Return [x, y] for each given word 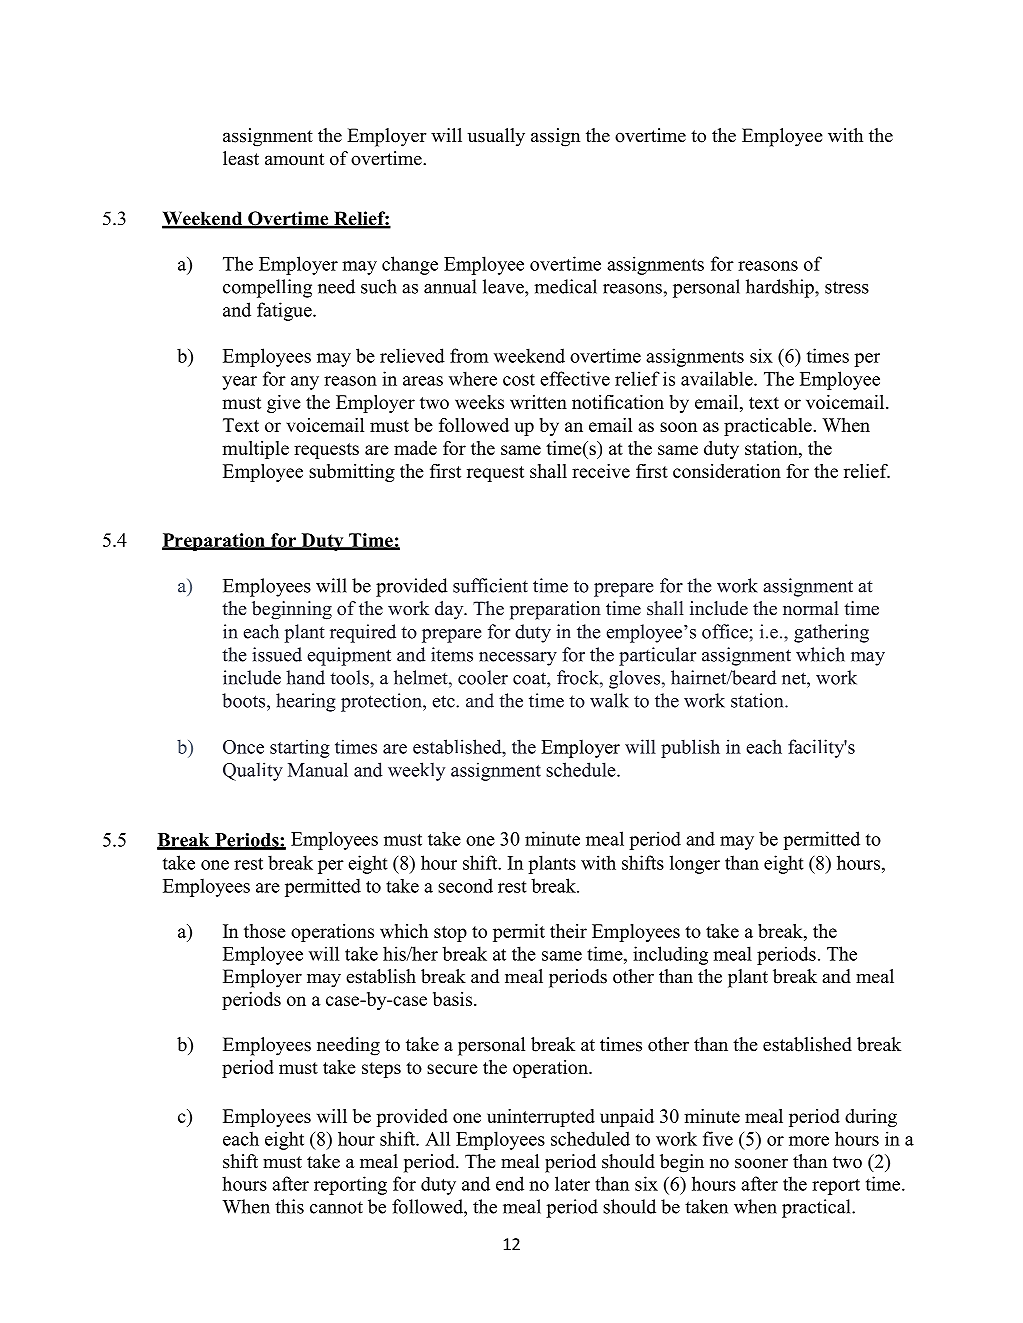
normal [811, 608]
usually [496, 137]
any [305, 383]
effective [575, 378]
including [670, 955]
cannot [336, 1207]
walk [609, 700]
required [363, 633]
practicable [768, 427]
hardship [781, 288]
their [568, 931]
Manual [318, 769]
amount [294, 159]
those [265, 931]
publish [690, 748]
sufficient [490, 585]
